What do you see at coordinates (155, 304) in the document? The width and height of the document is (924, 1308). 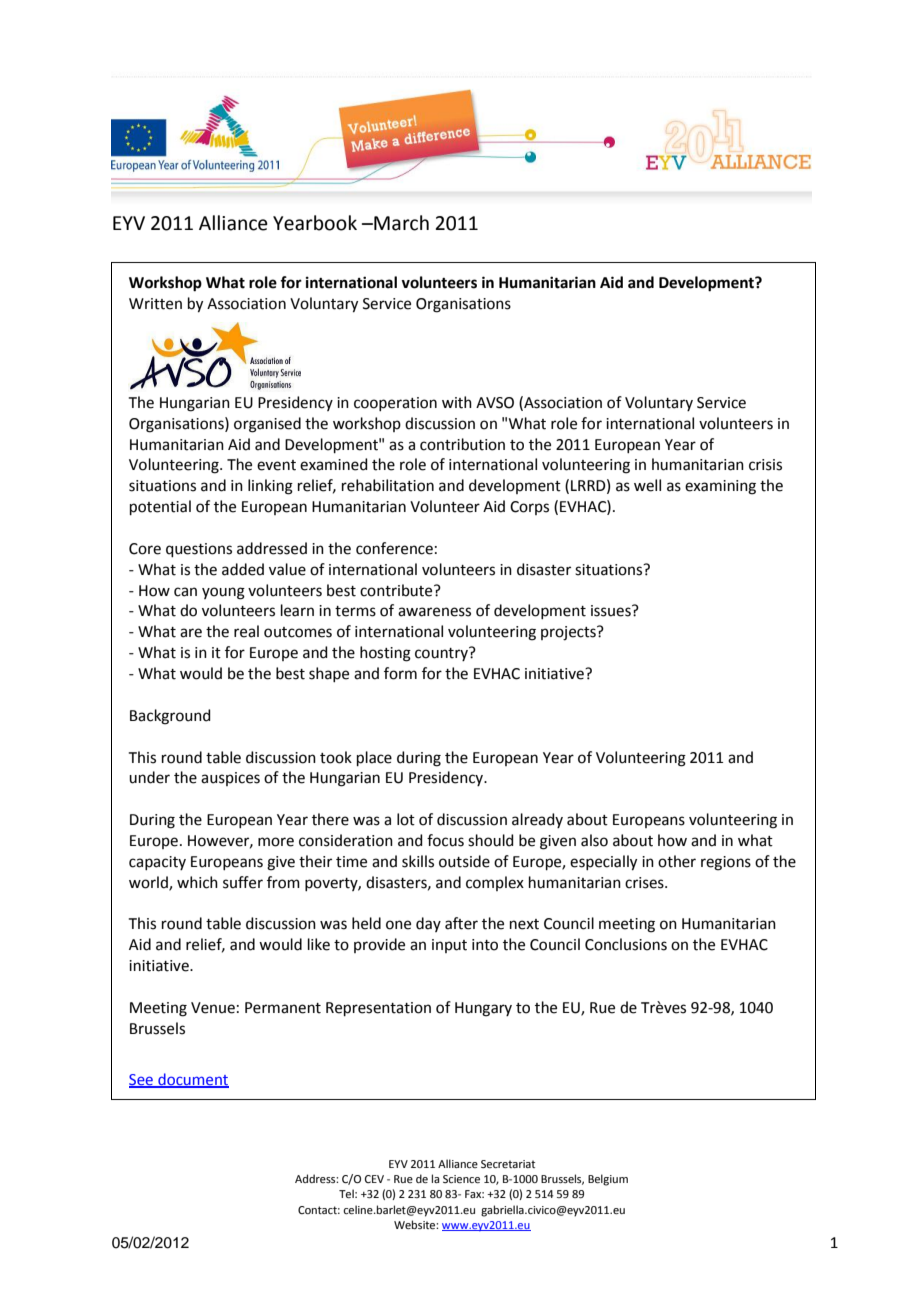 I see `Written` at bounding box center [155, 304].
